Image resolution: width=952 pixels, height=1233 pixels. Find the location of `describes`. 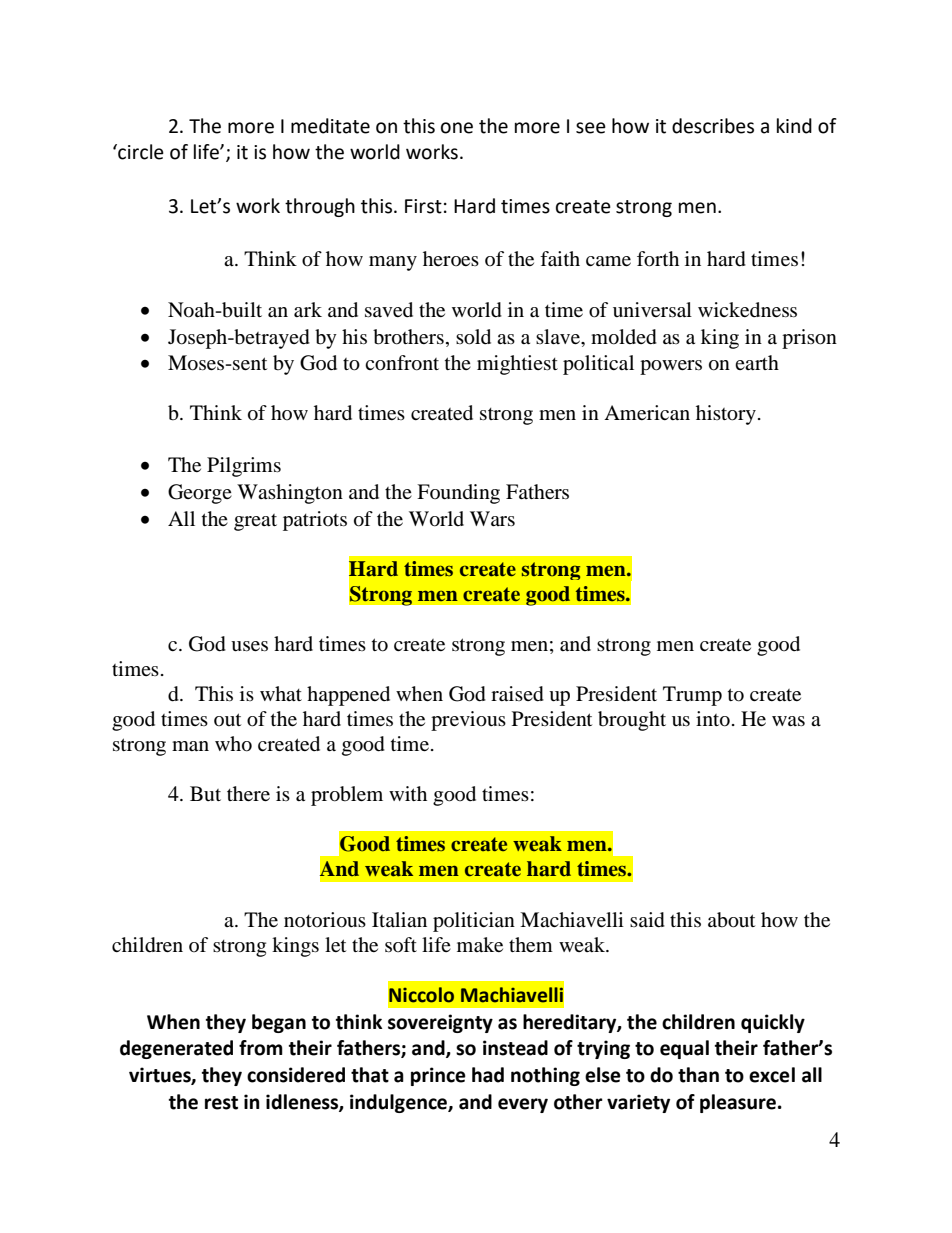

describes is located at coordinates (713, 126).
